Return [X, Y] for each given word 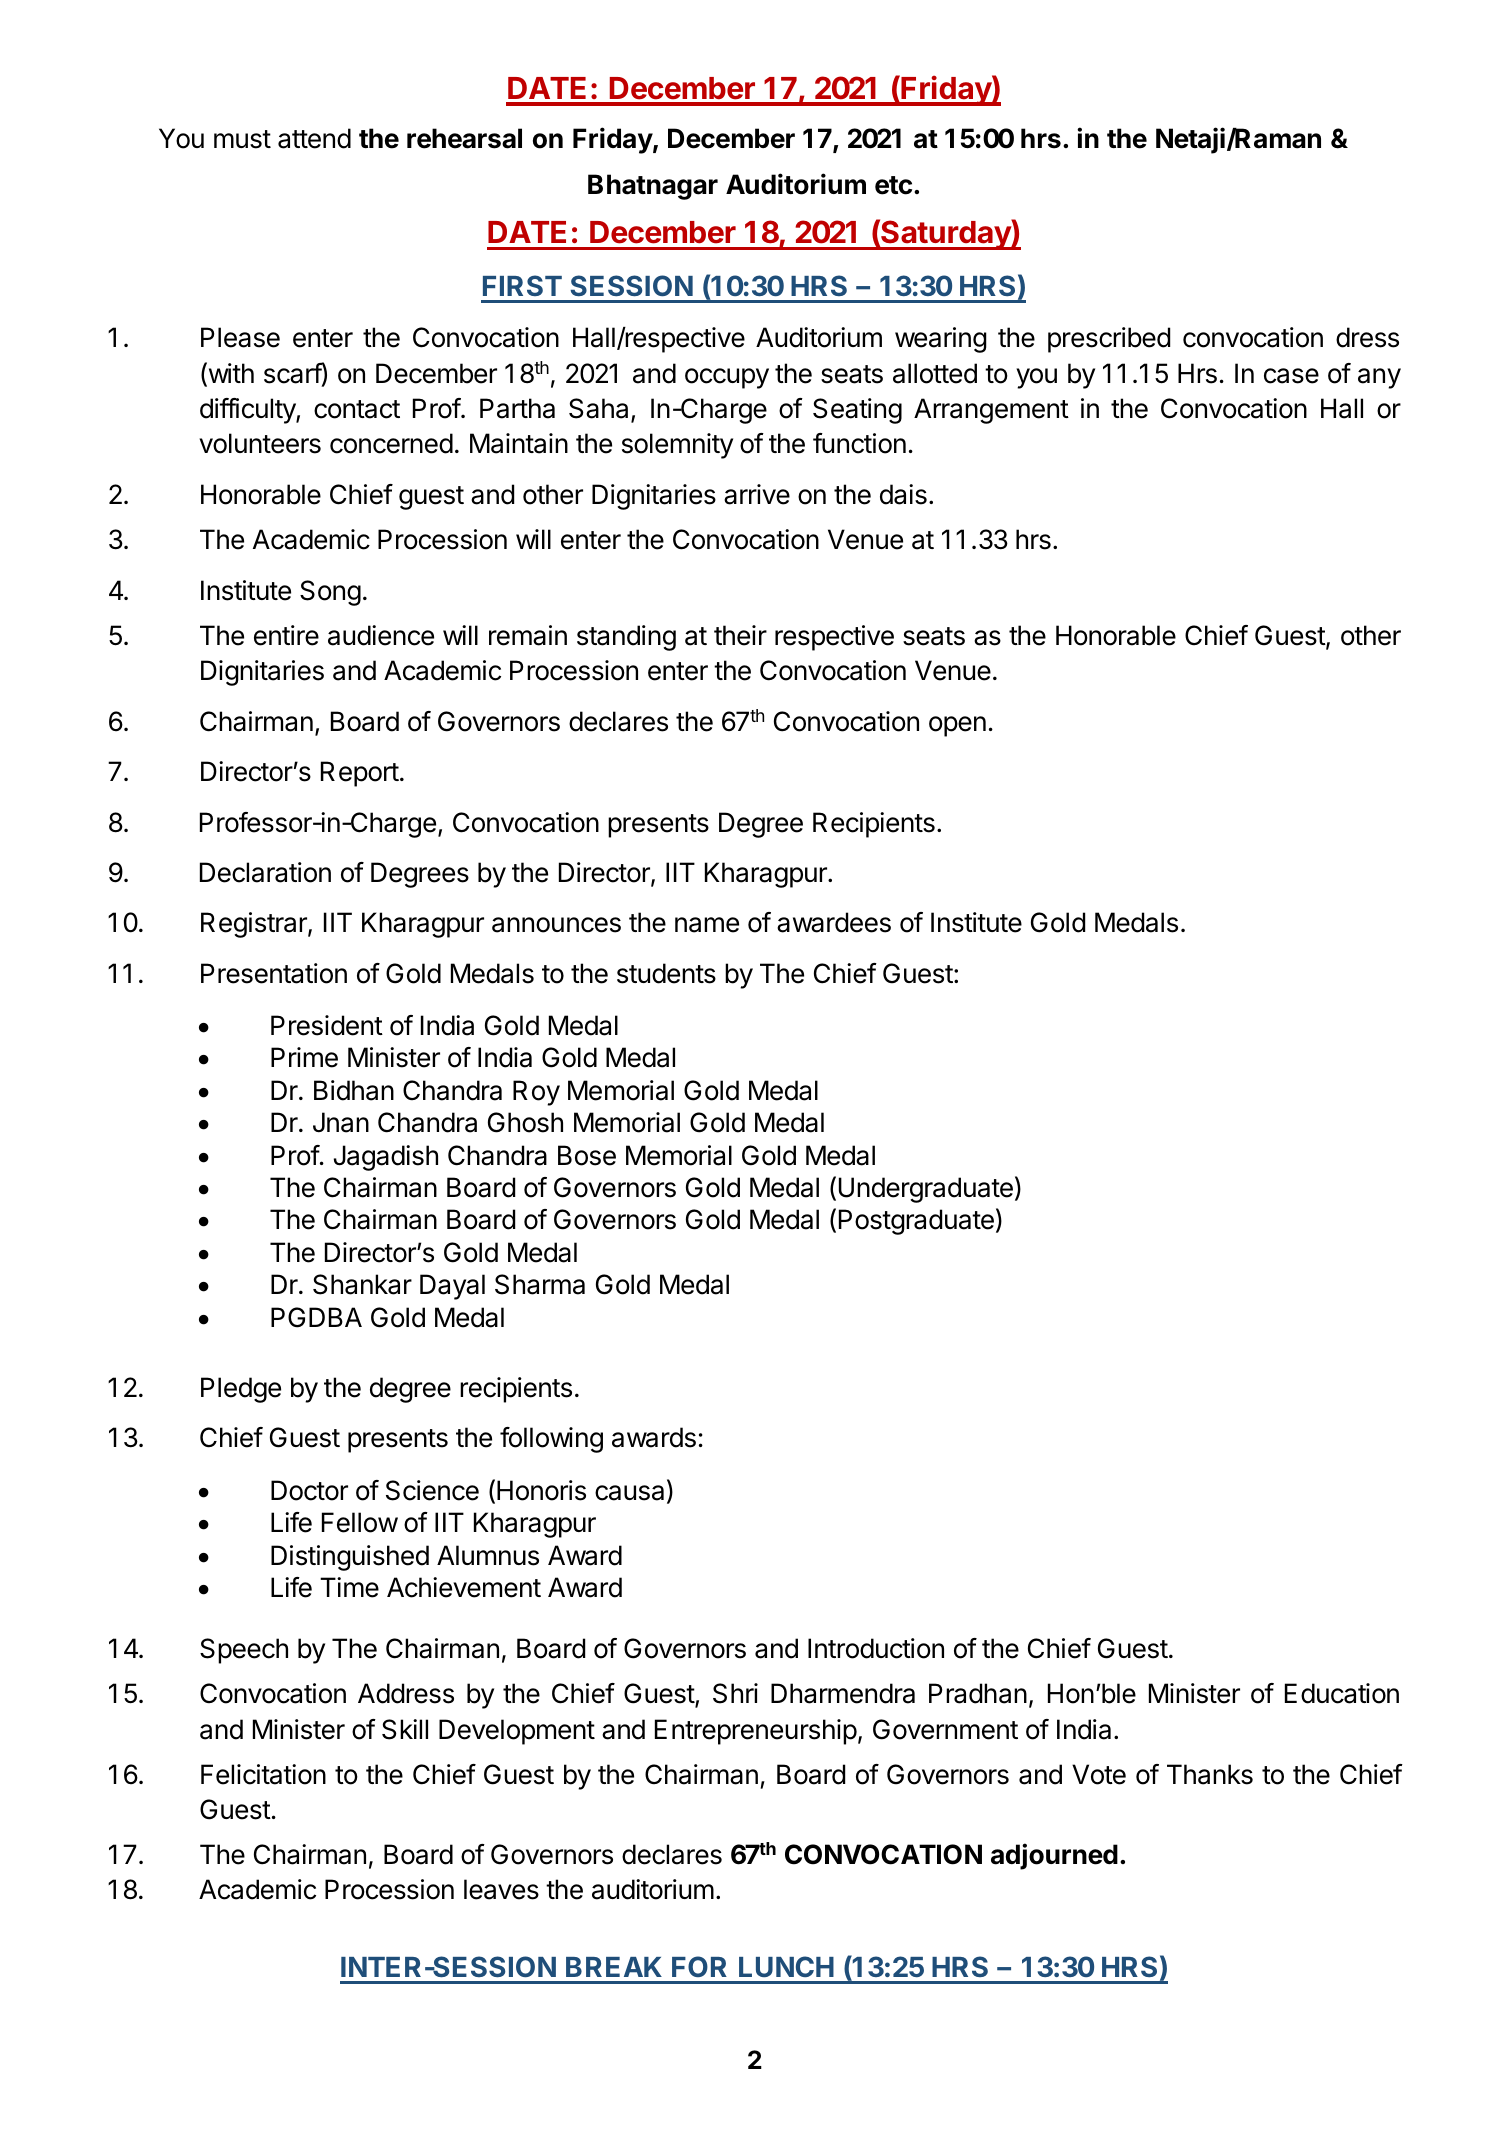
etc [893, 185]
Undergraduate [926, 1190]
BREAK [614, 1967]
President [327, 1025]
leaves [501, 1889]
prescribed [1109, 340]
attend [314, 138]
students [666, 973]
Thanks [1210, 1774]
